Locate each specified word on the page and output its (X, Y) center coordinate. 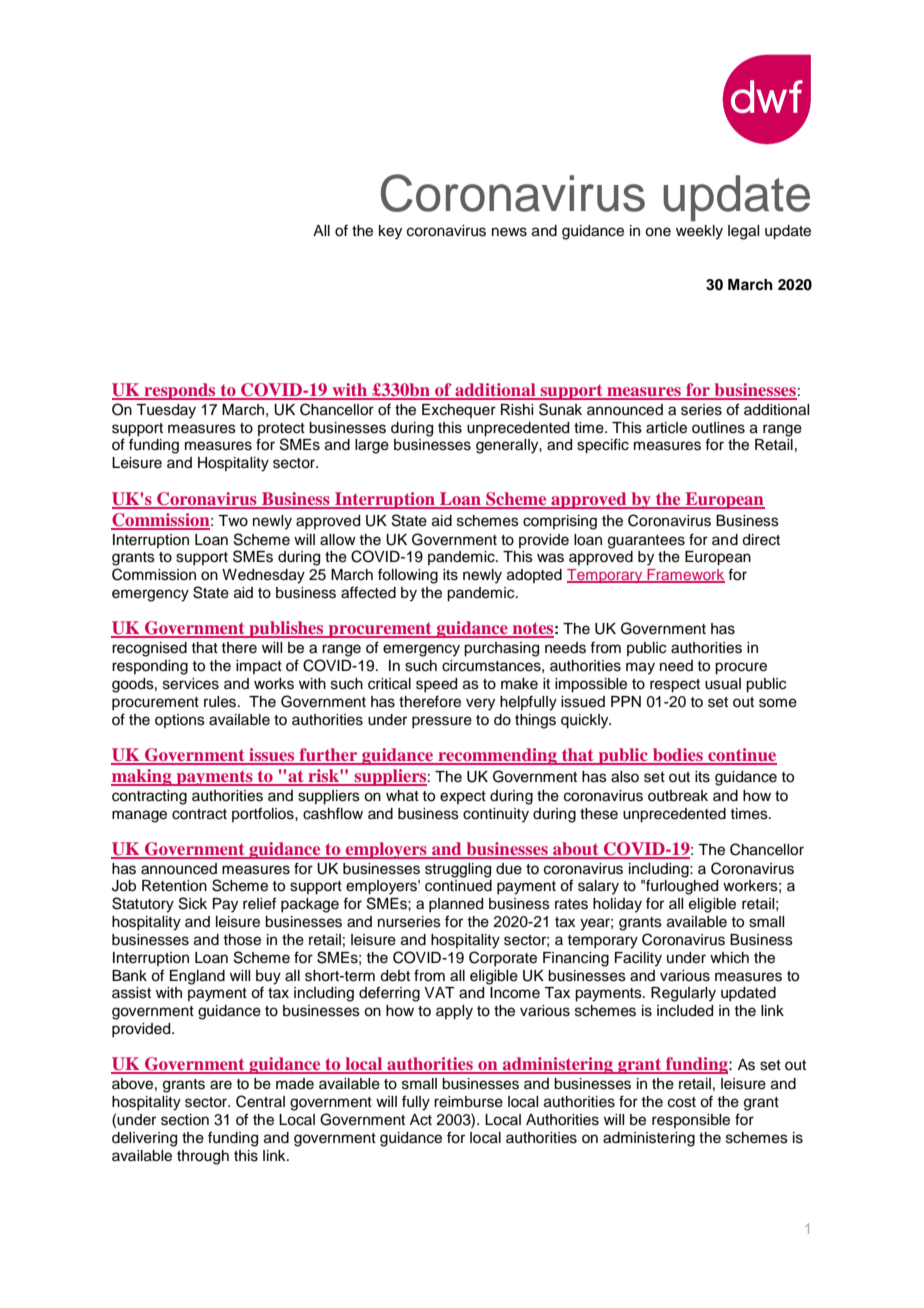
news (509, 232)
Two (233, 521)
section (185, 1120)
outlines (718, 428)
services (191, 684)
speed (436, 685)
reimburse (468, 1102)
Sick (193, 903)
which (729, 958)
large (372, 446)
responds (180, 391)
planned (456, 905)
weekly (699, 232)
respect (675, 686)
